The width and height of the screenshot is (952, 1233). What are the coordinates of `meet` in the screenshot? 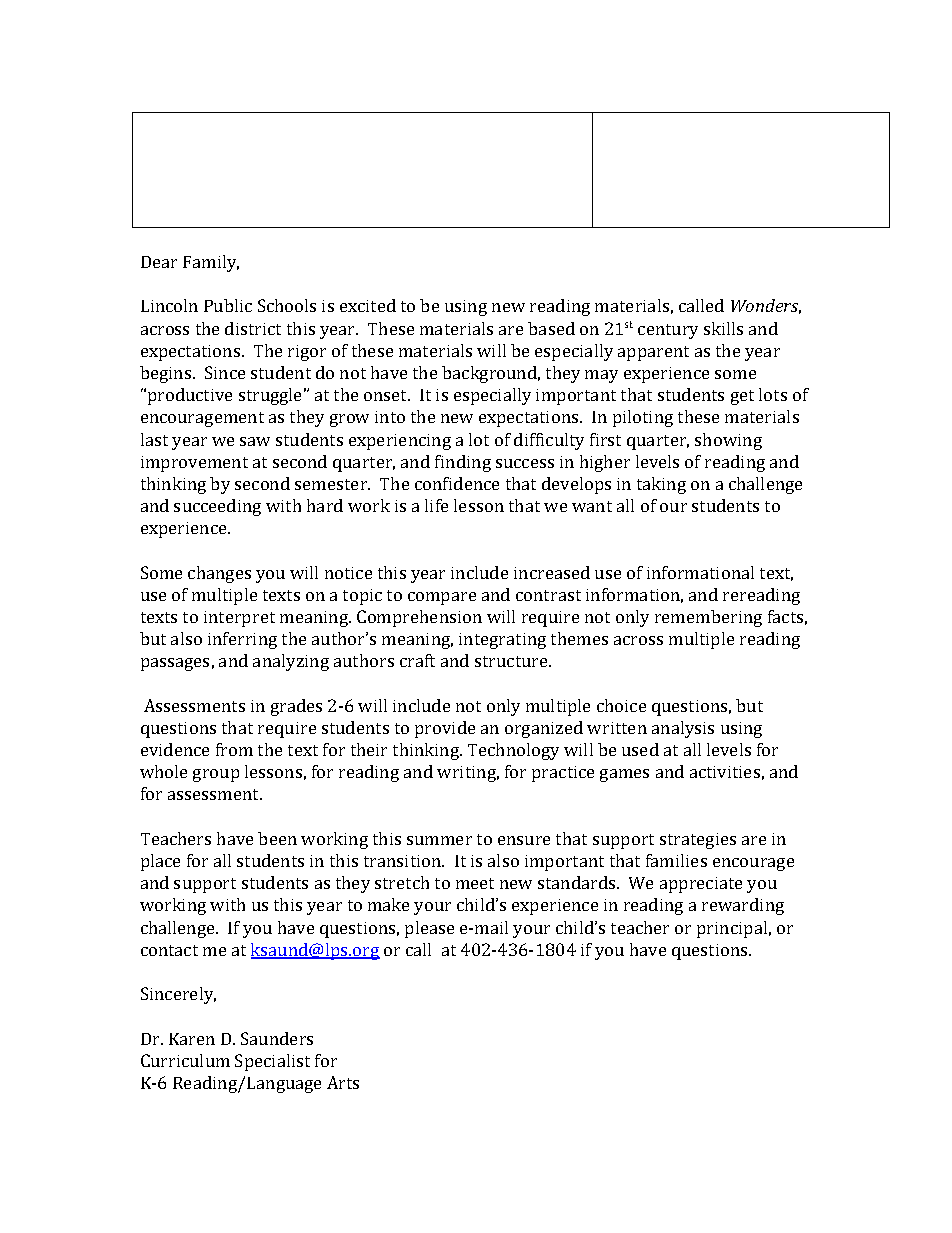 It's located at (475, 883).
